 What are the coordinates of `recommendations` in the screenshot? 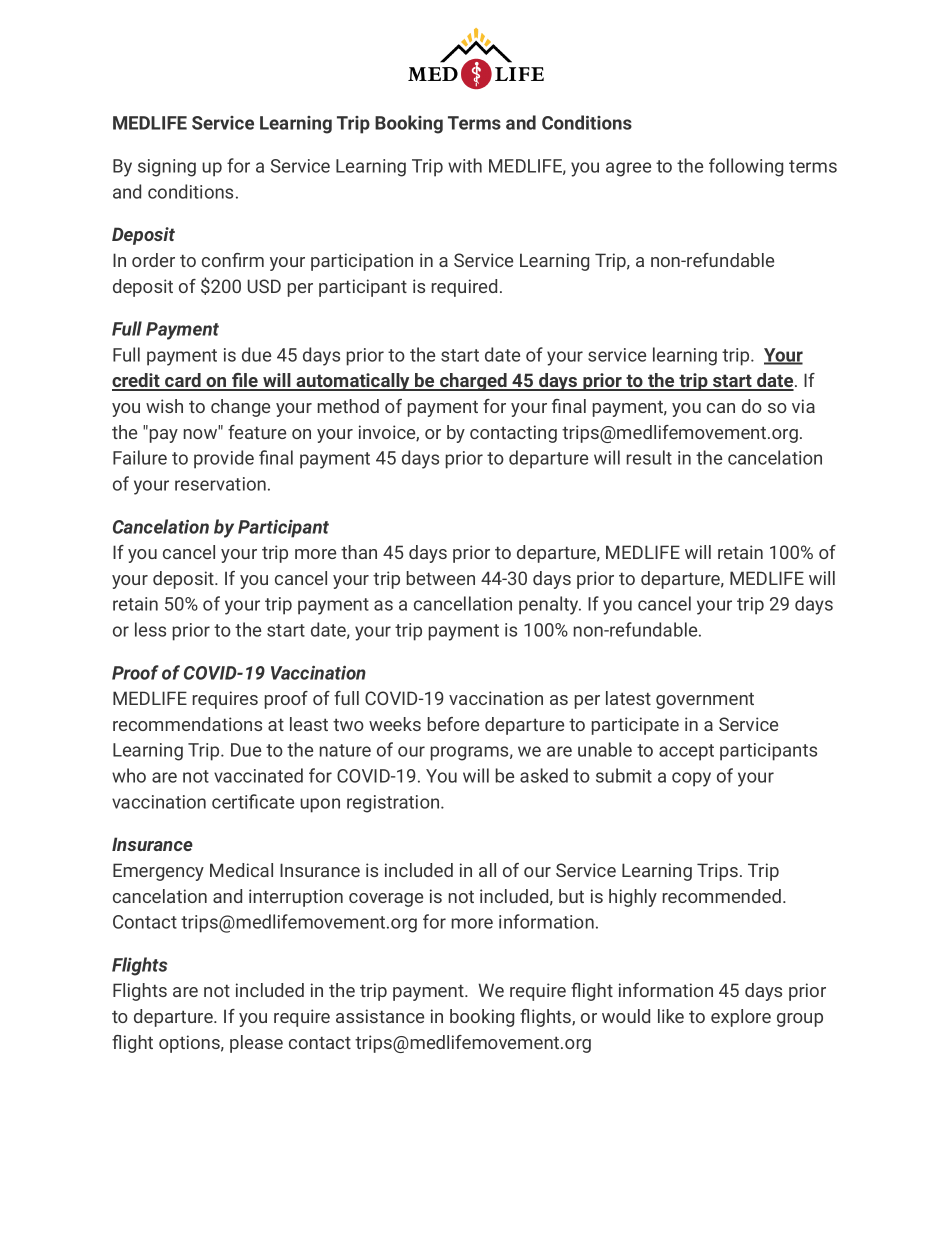 It's located at (187, 724).
